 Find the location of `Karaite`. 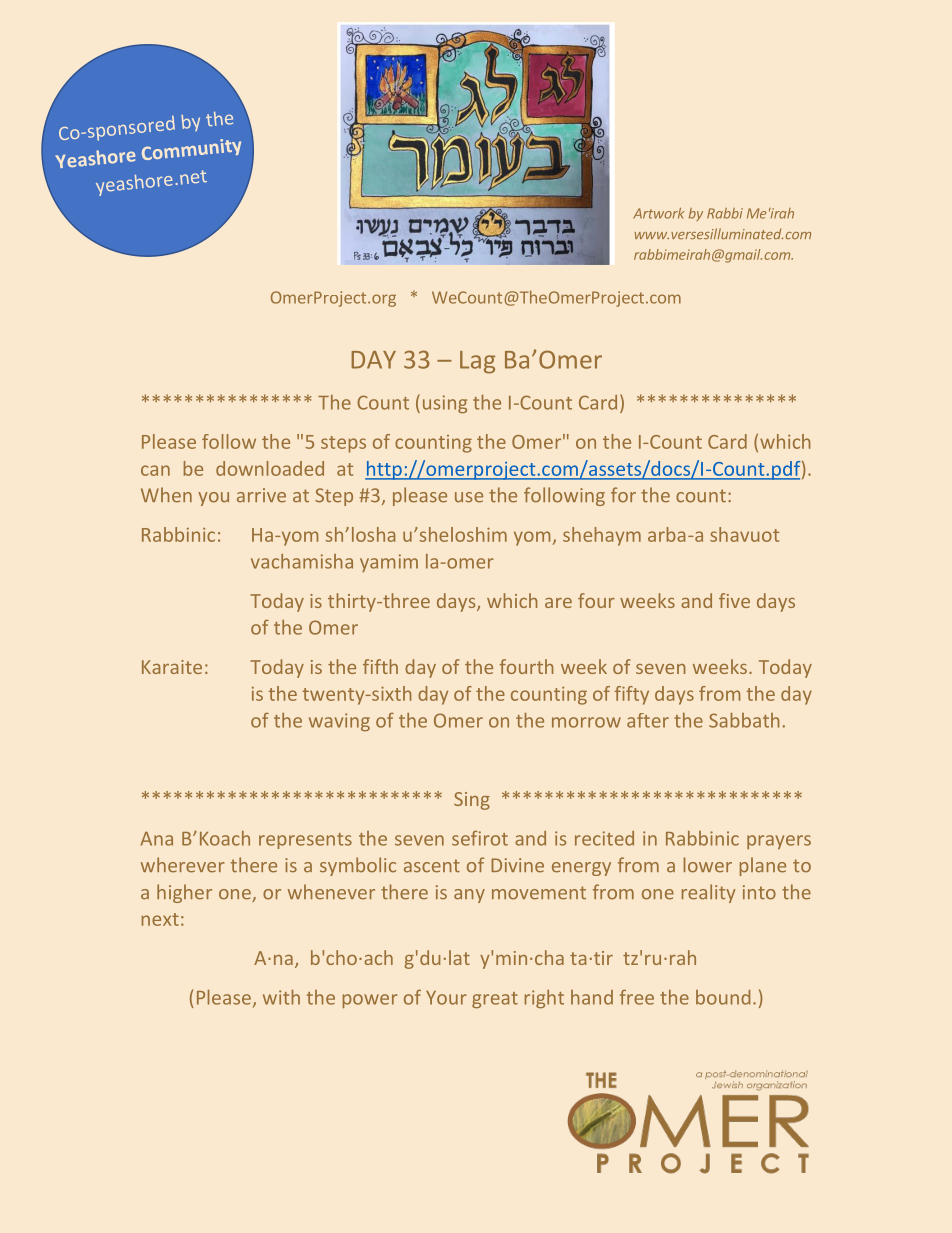

Karaite is located at coordinates (172, 667).
